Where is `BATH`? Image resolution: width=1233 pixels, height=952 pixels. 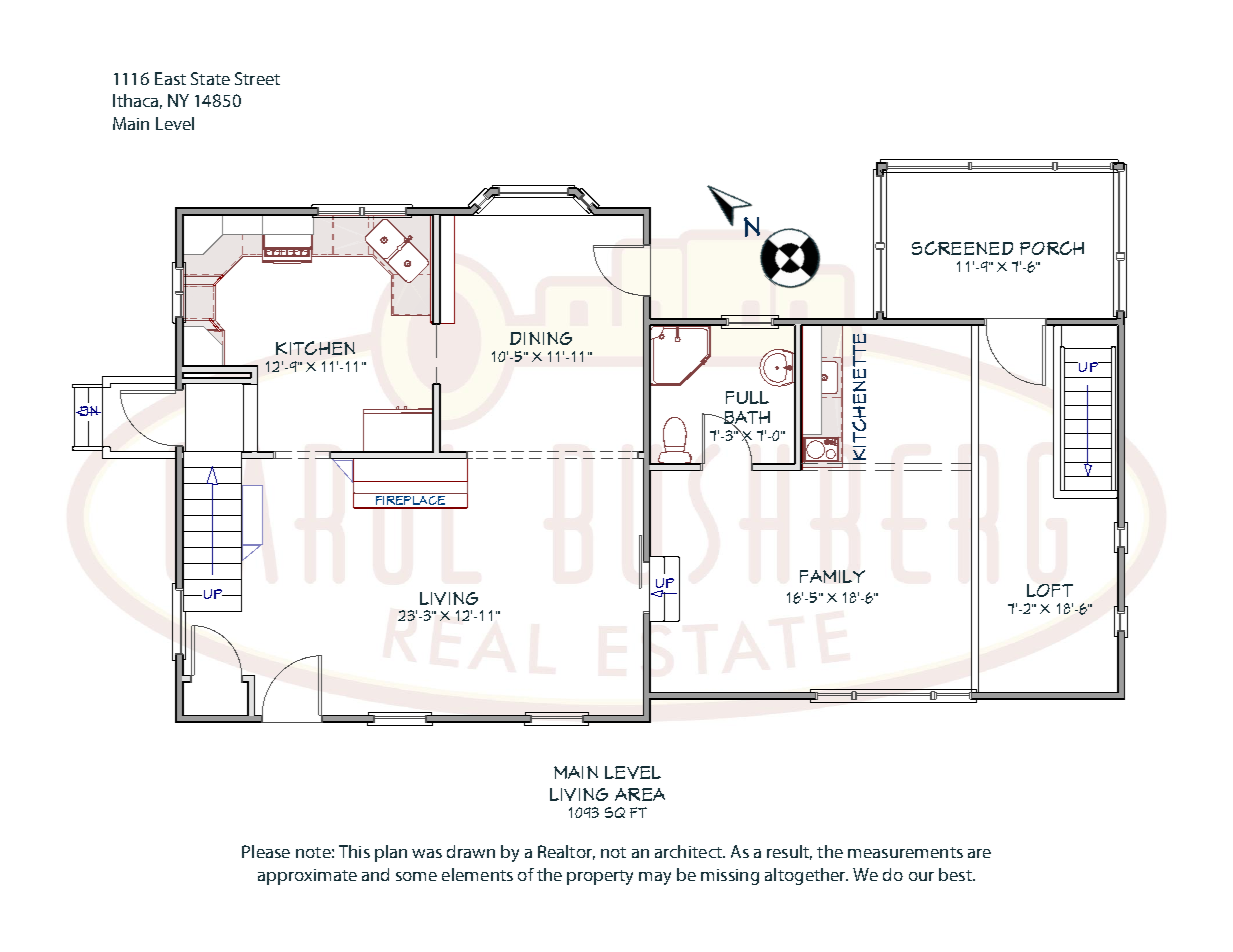
BATH is located at coordinates (745, 419).
